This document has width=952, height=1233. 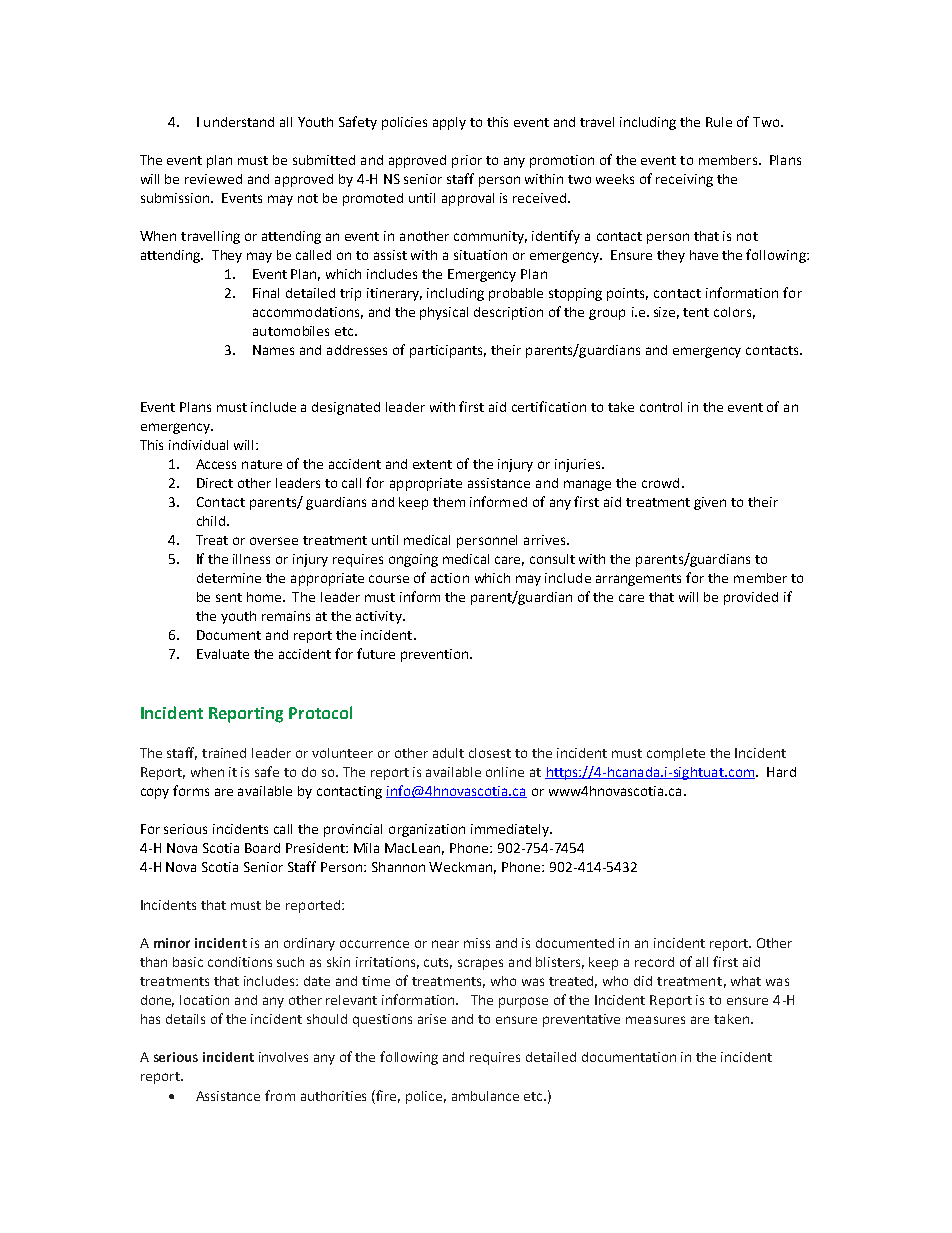 What do you see at coordinates (211, 521) in the document?
I see `child` at bounding box center [211, 521].
